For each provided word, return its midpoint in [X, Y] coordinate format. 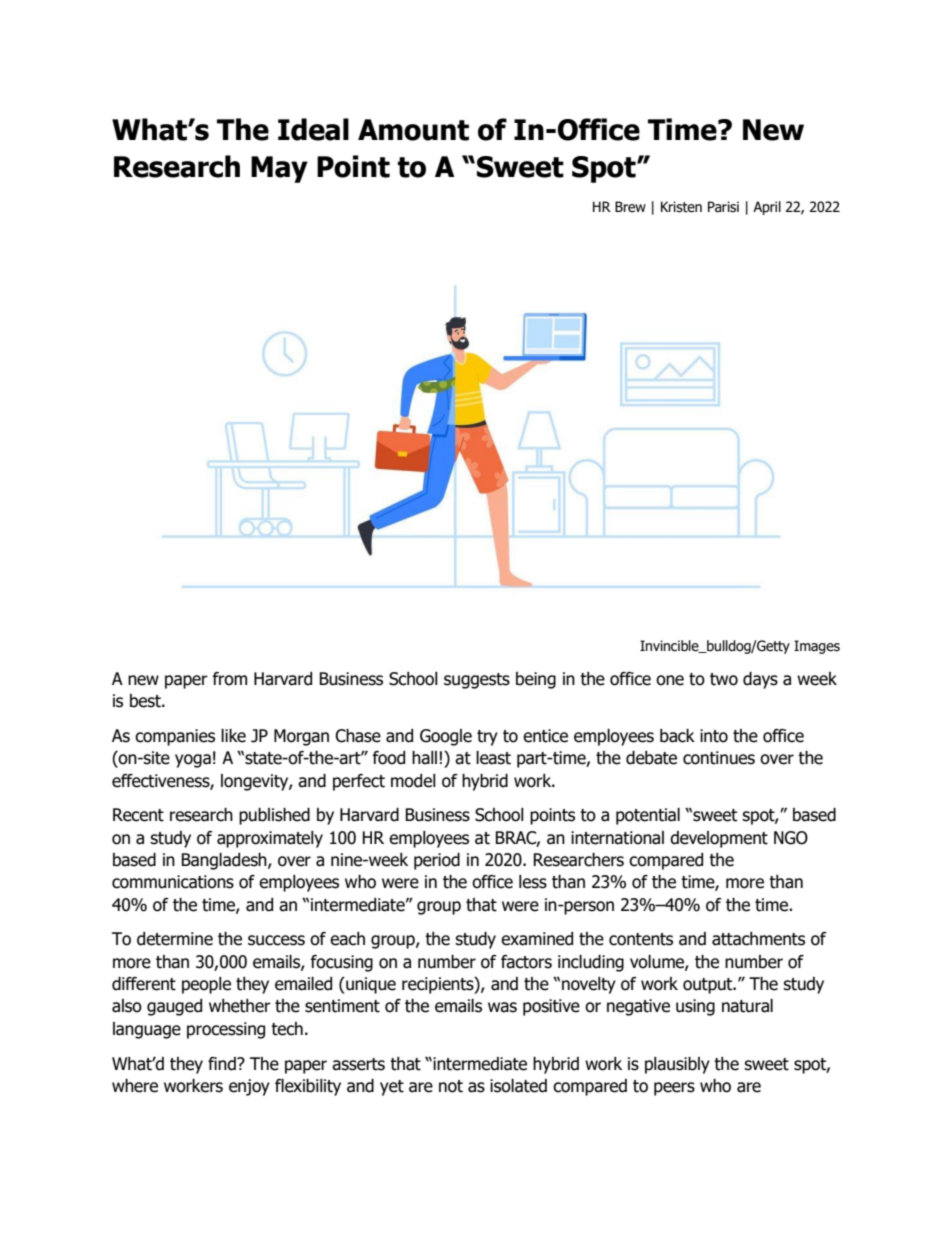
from [230, 679]
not [451, 1086]
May [279, 169]
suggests [477, 681]
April [767, 208]
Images [817, 647]
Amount [413, 130]
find [223, 1064]
